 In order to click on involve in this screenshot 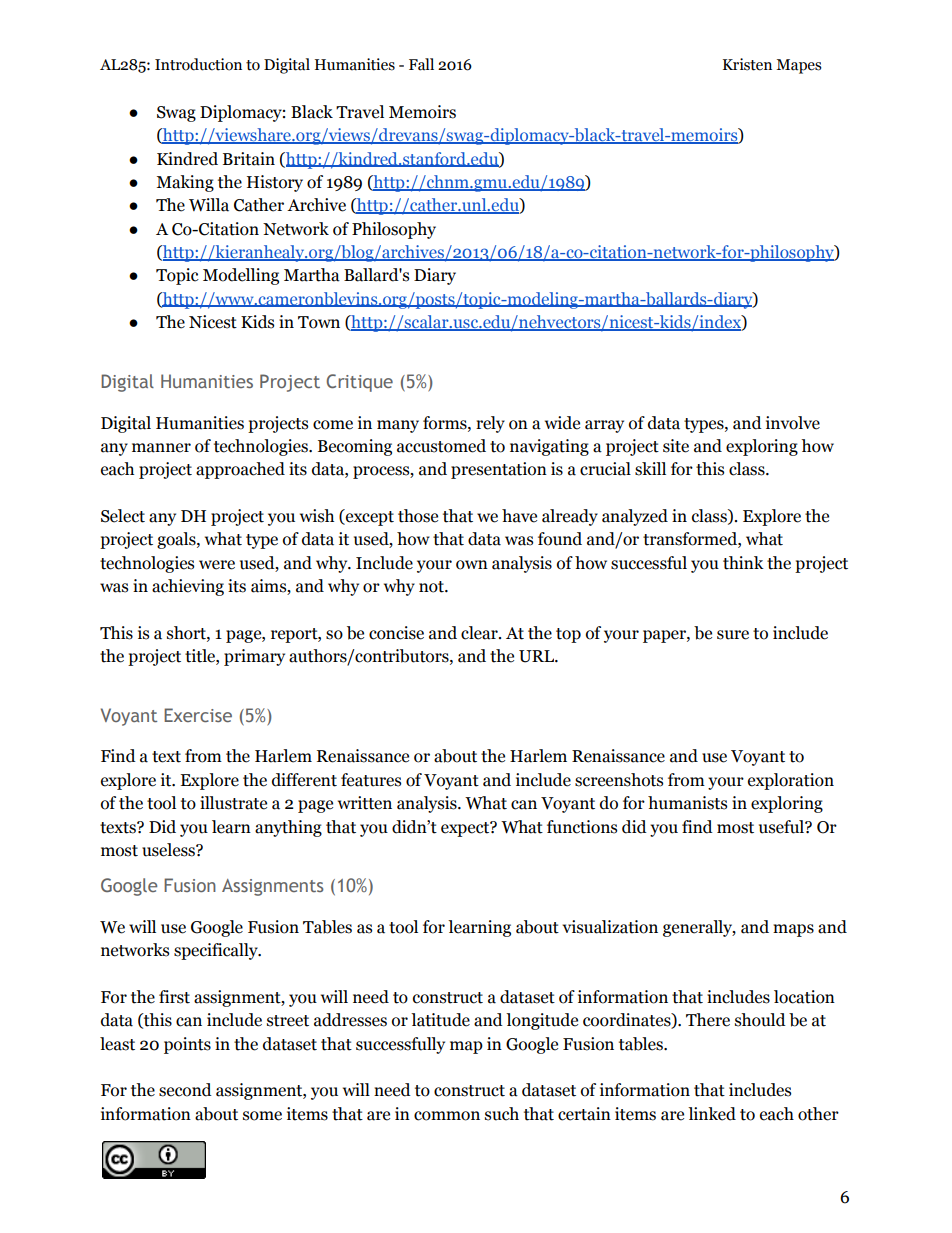, I will do `click(793, 423)`.
